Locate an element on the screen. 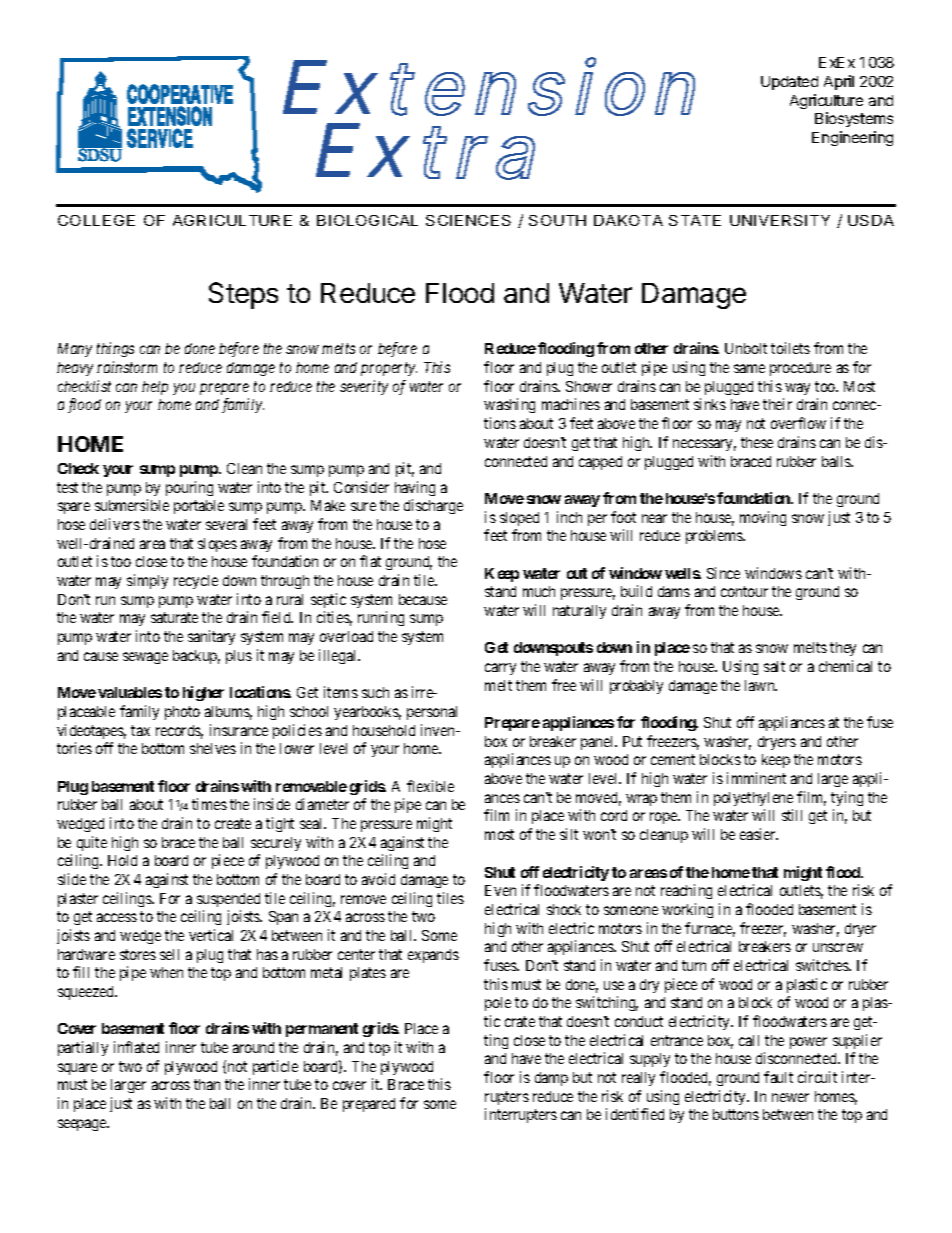 The image size is (952, 1233). easier is located at coordinates (759, 834).
